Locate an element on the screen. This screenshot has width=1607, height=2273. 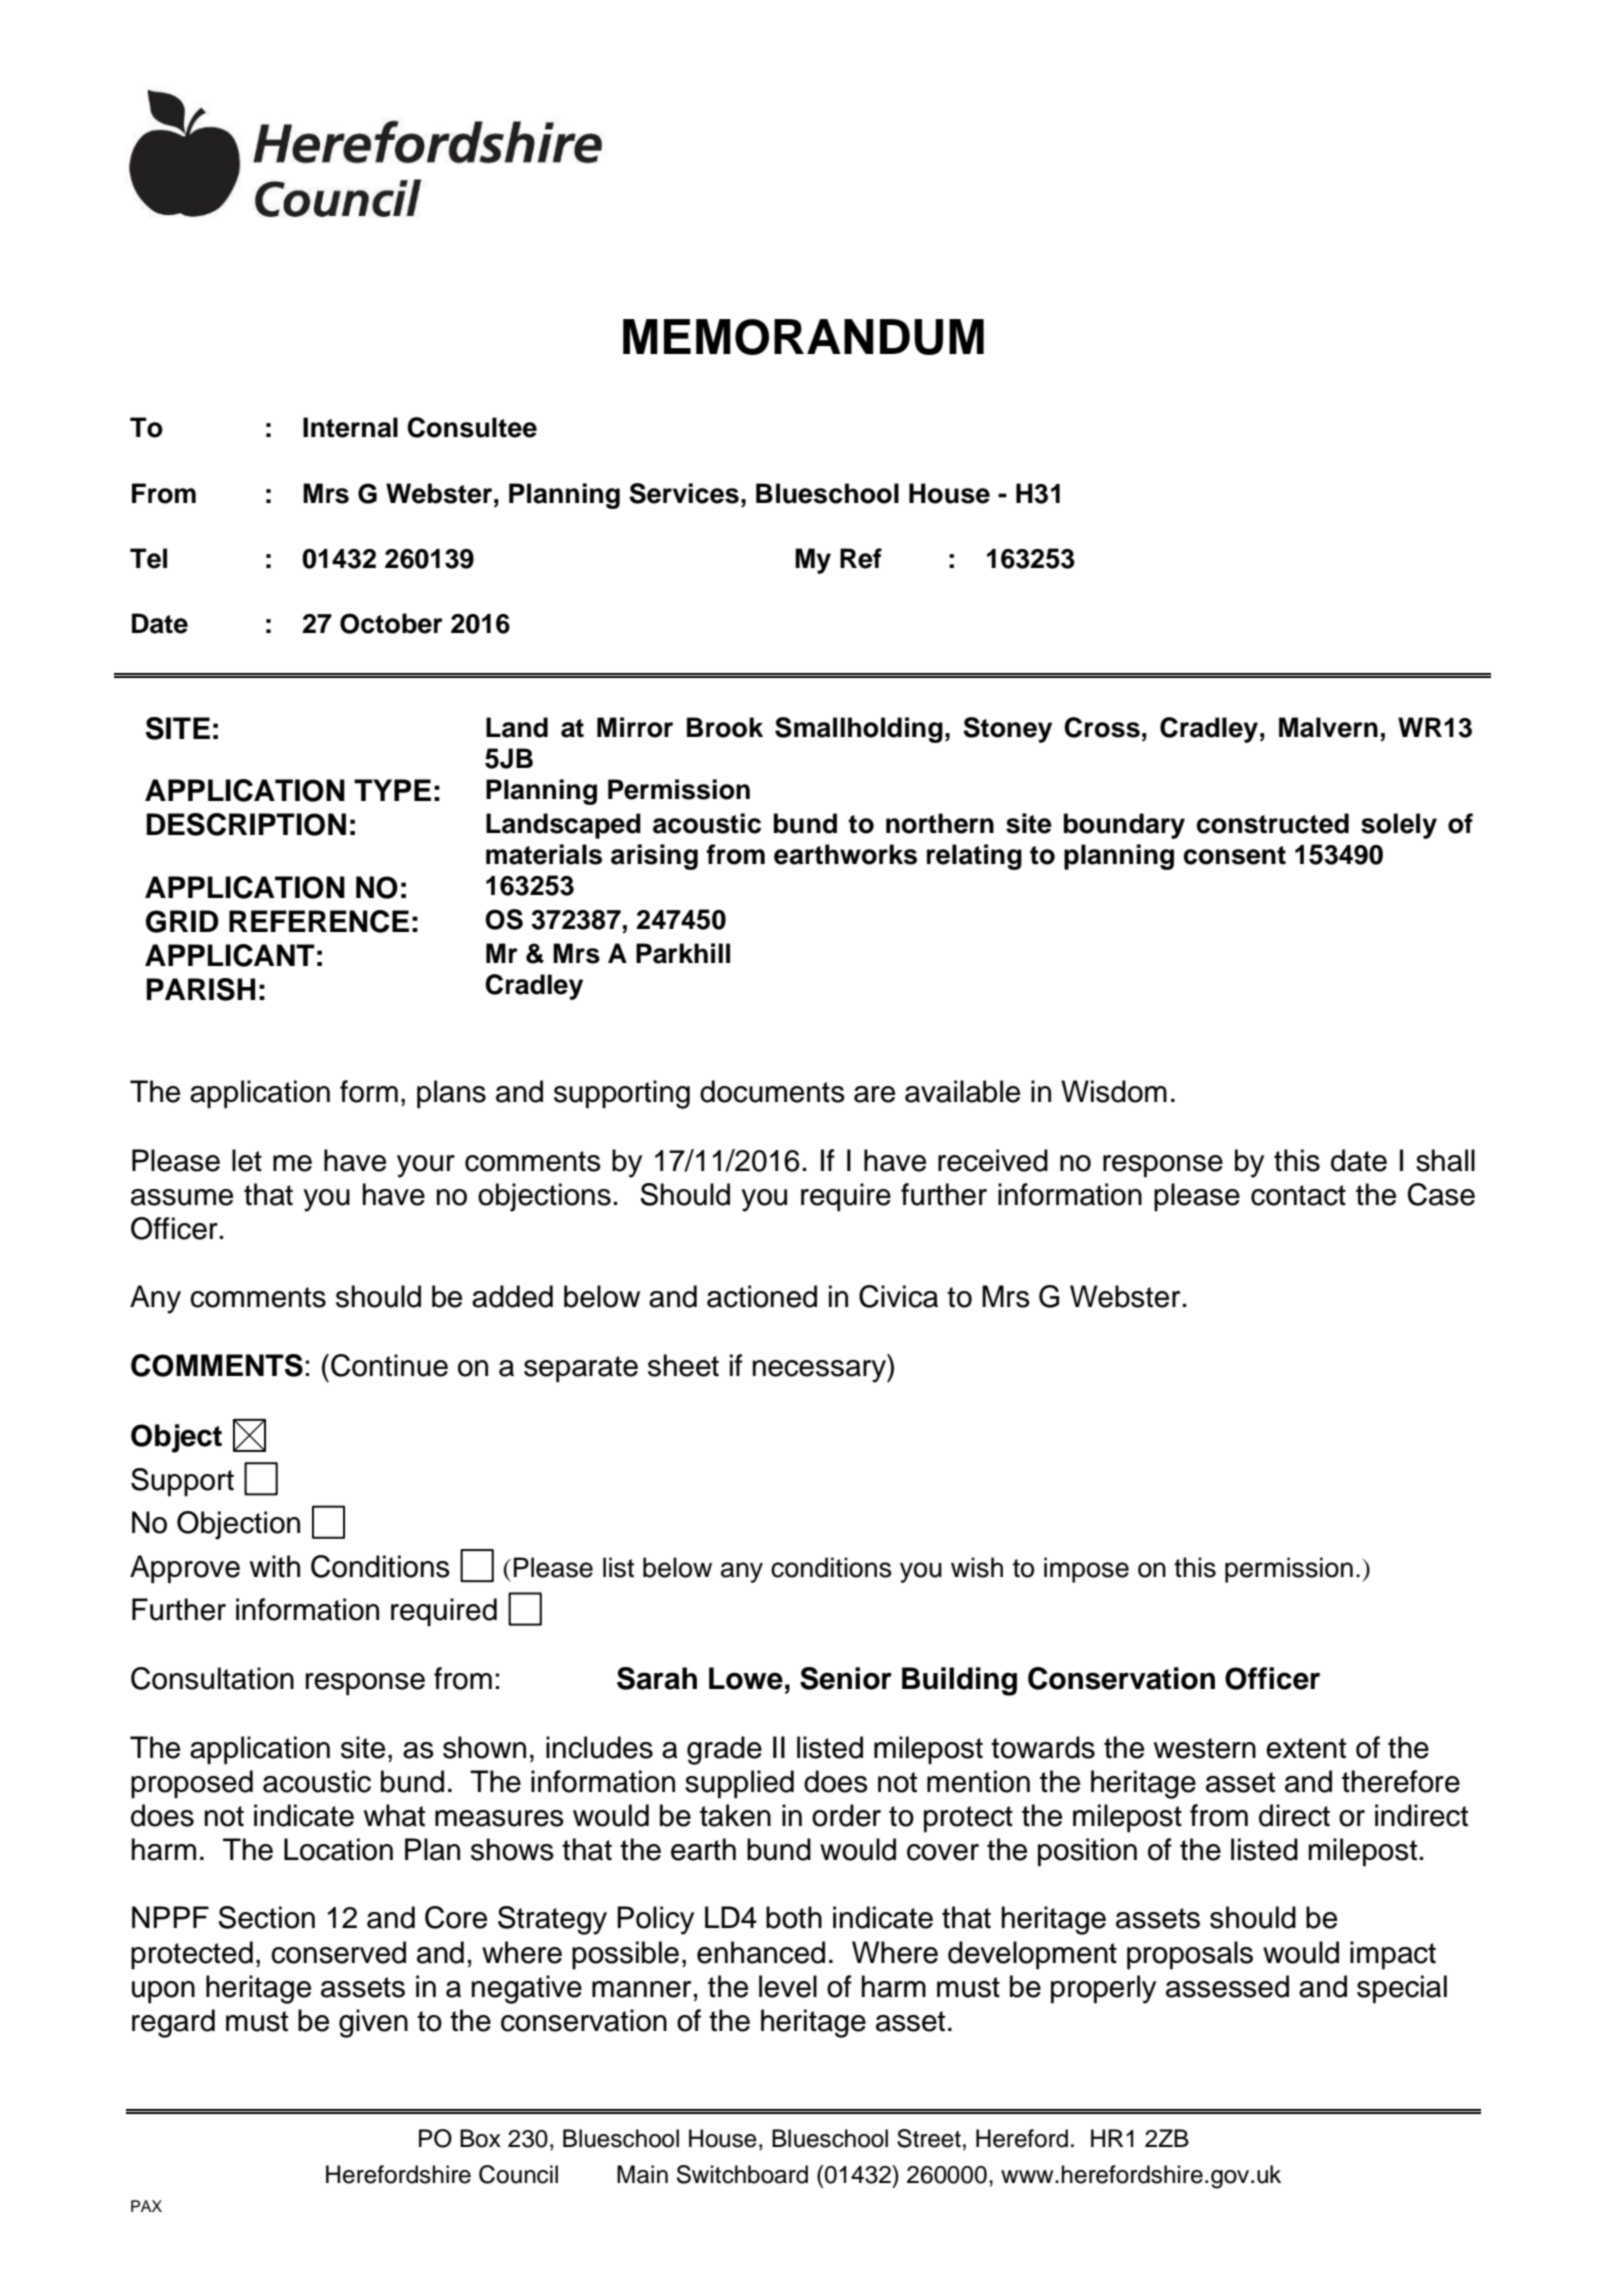
DESCRIPTION is located at coordinates (246, 824).
